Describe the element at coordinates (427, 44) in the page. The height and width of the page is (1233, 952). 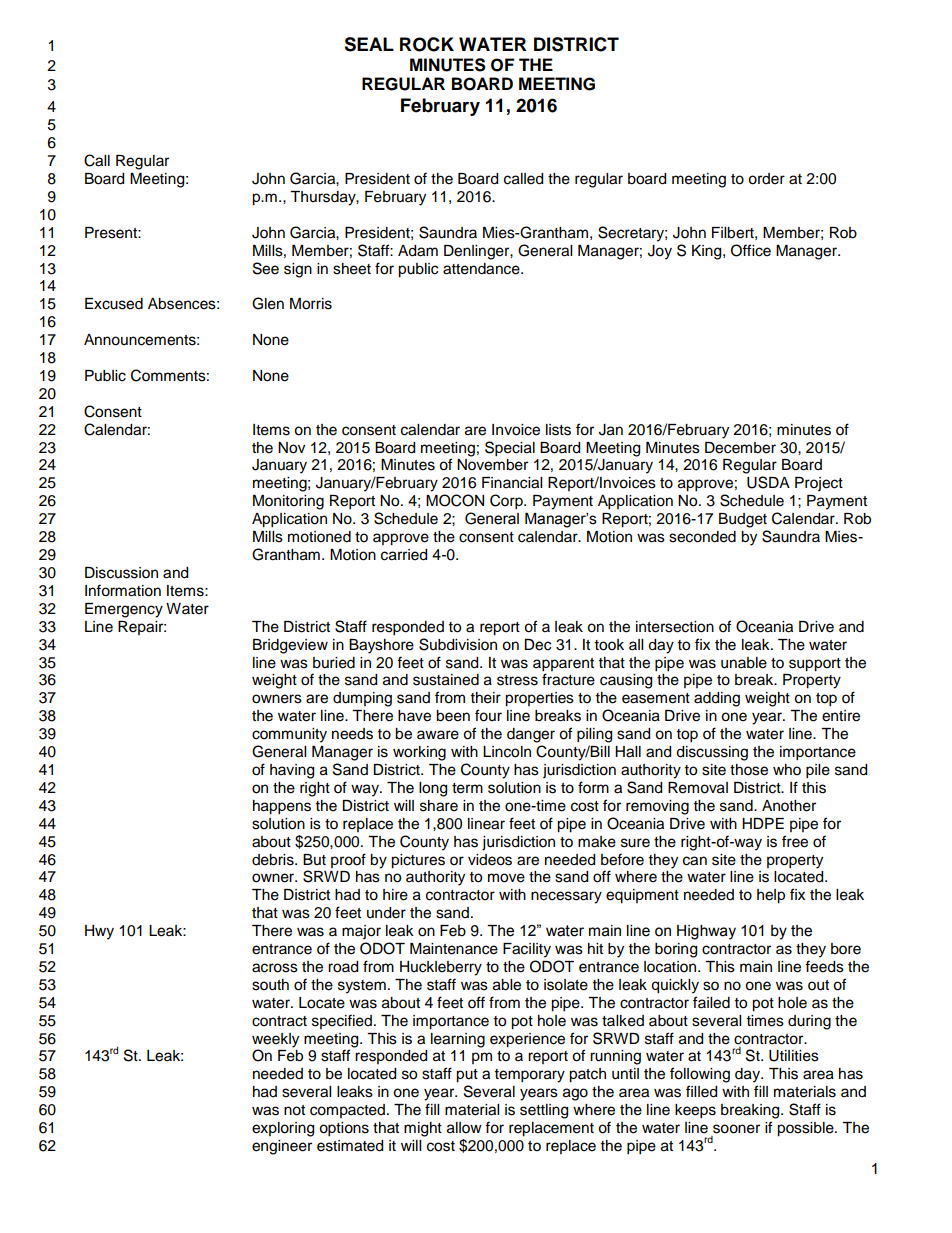
I see `ROCK` at that location.
